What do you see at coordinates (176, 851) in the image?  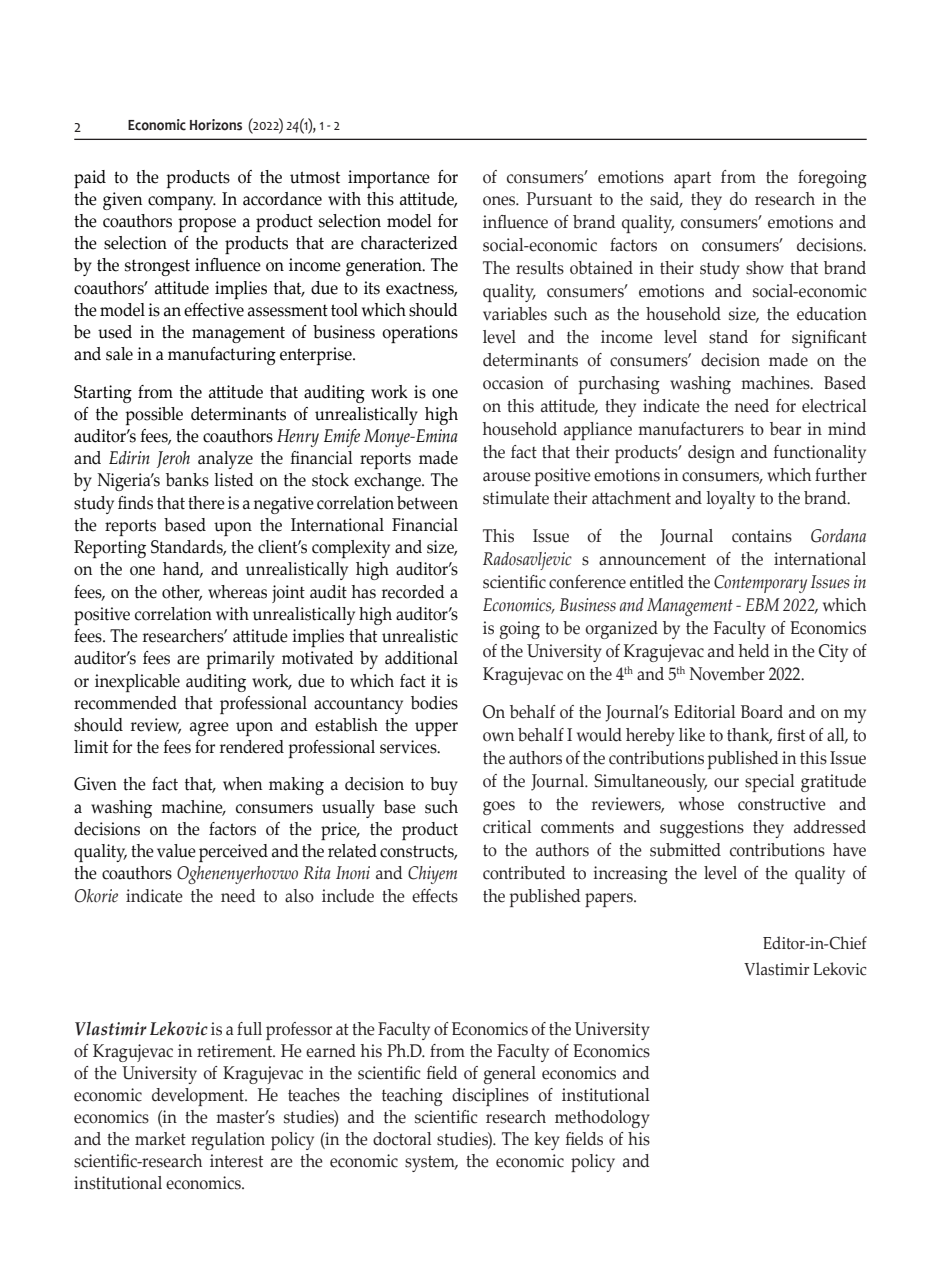 I see `value` at bounding box center [176, 851].
